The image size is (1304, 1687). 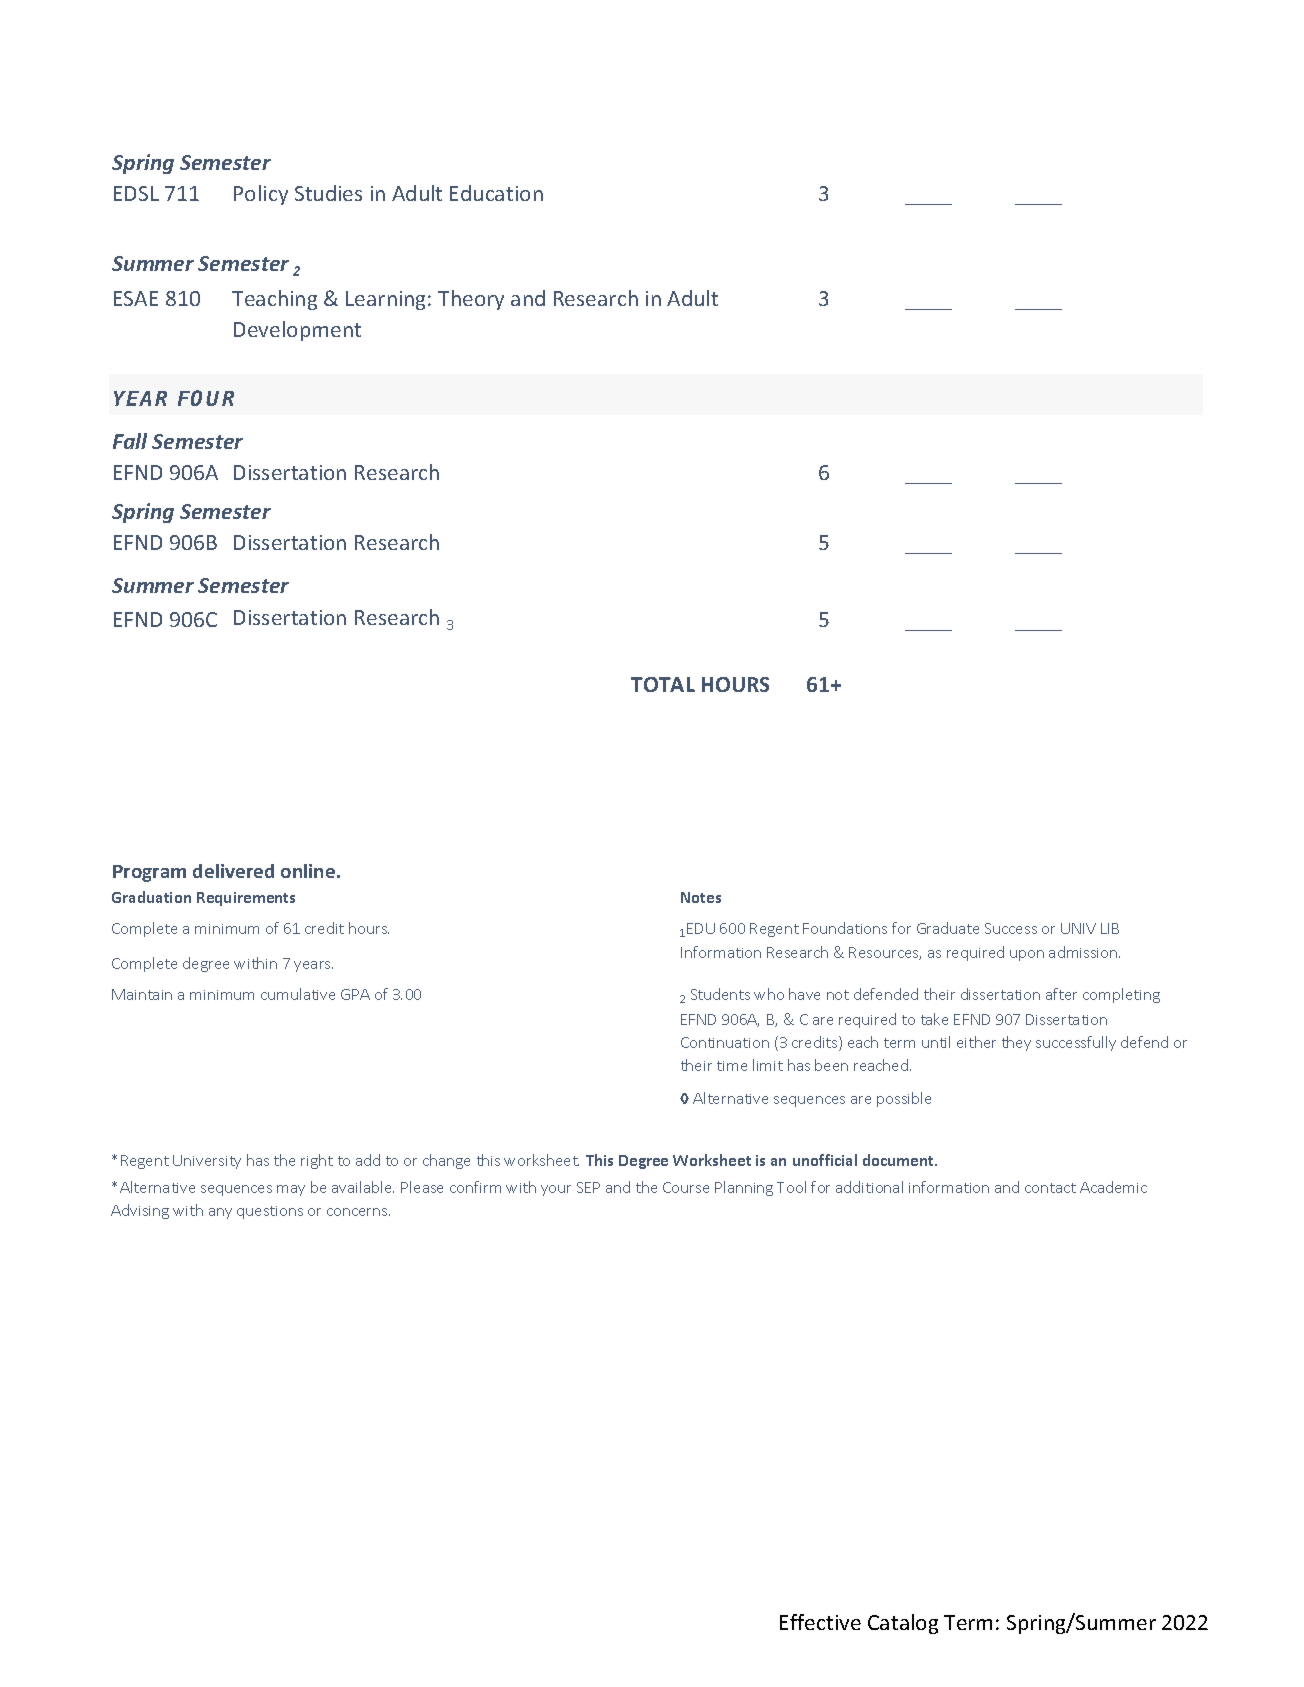 What do you see at coordinates (471, 300) in the screenshot?
I see `Theory` at bounding box center [471, 300].
